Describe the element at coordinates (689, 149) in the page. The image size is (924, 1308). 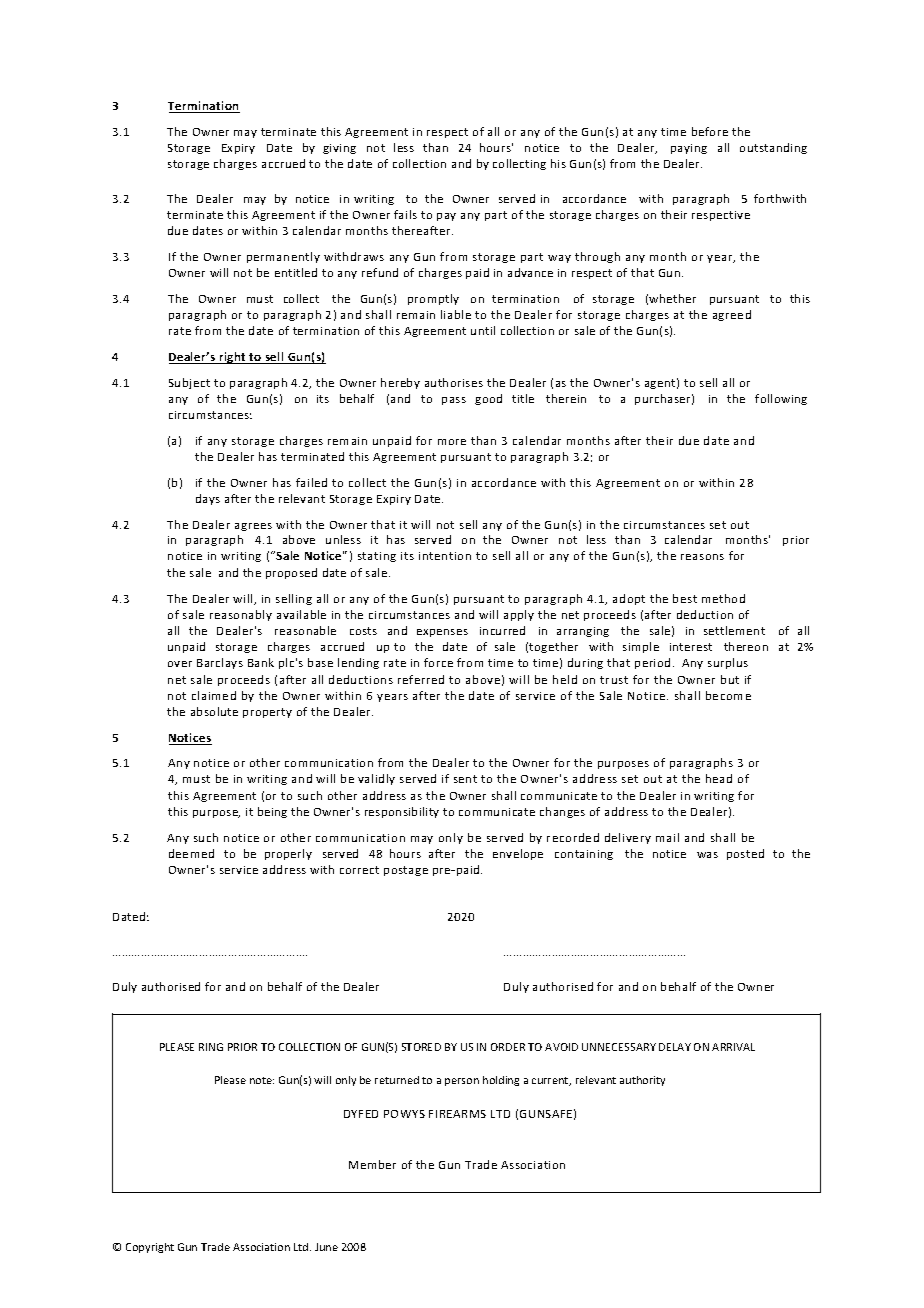
I see `paying` at that location.
